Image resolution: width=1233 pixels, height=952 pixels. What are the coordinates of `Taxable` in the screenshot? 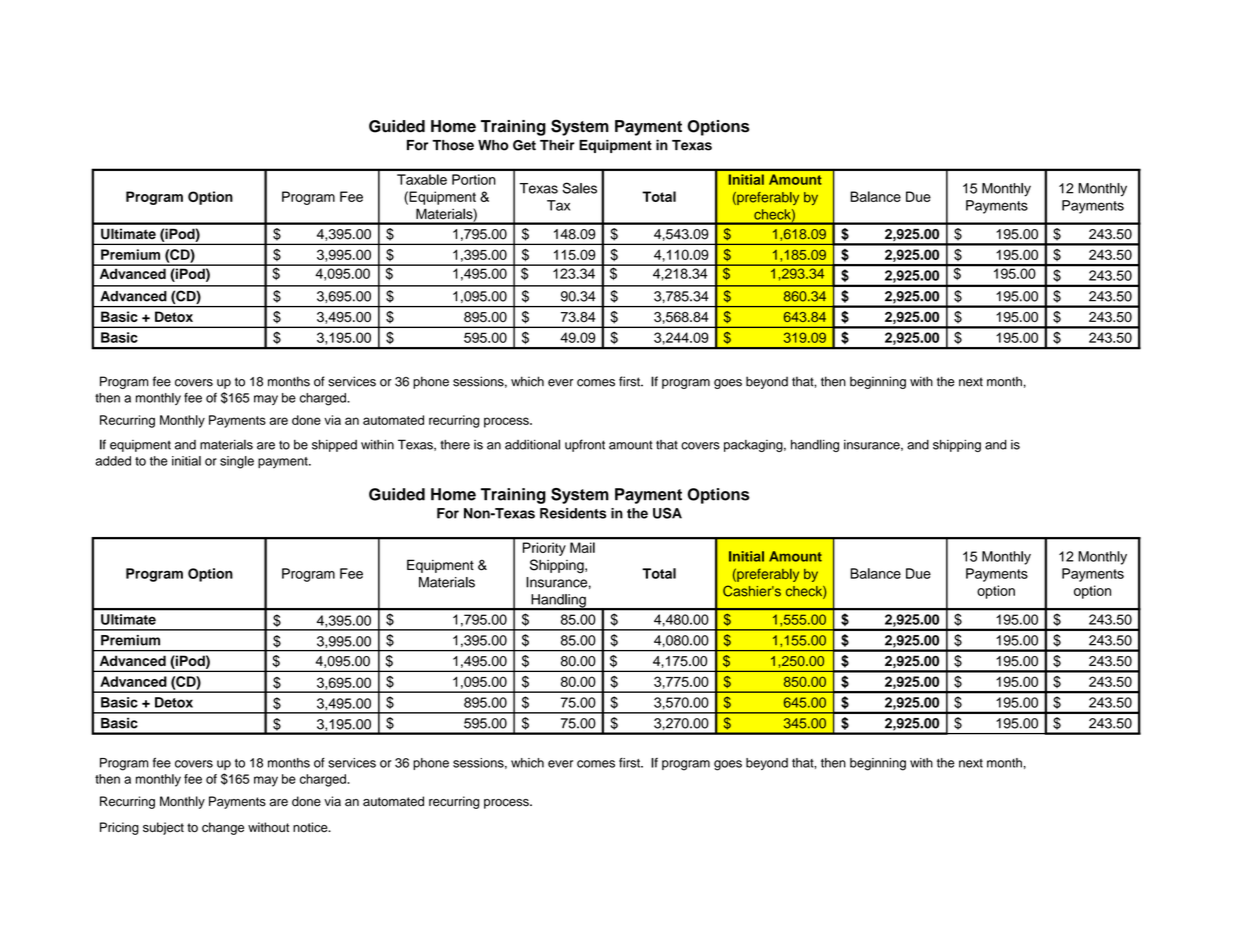 It's located at (422, 179).
